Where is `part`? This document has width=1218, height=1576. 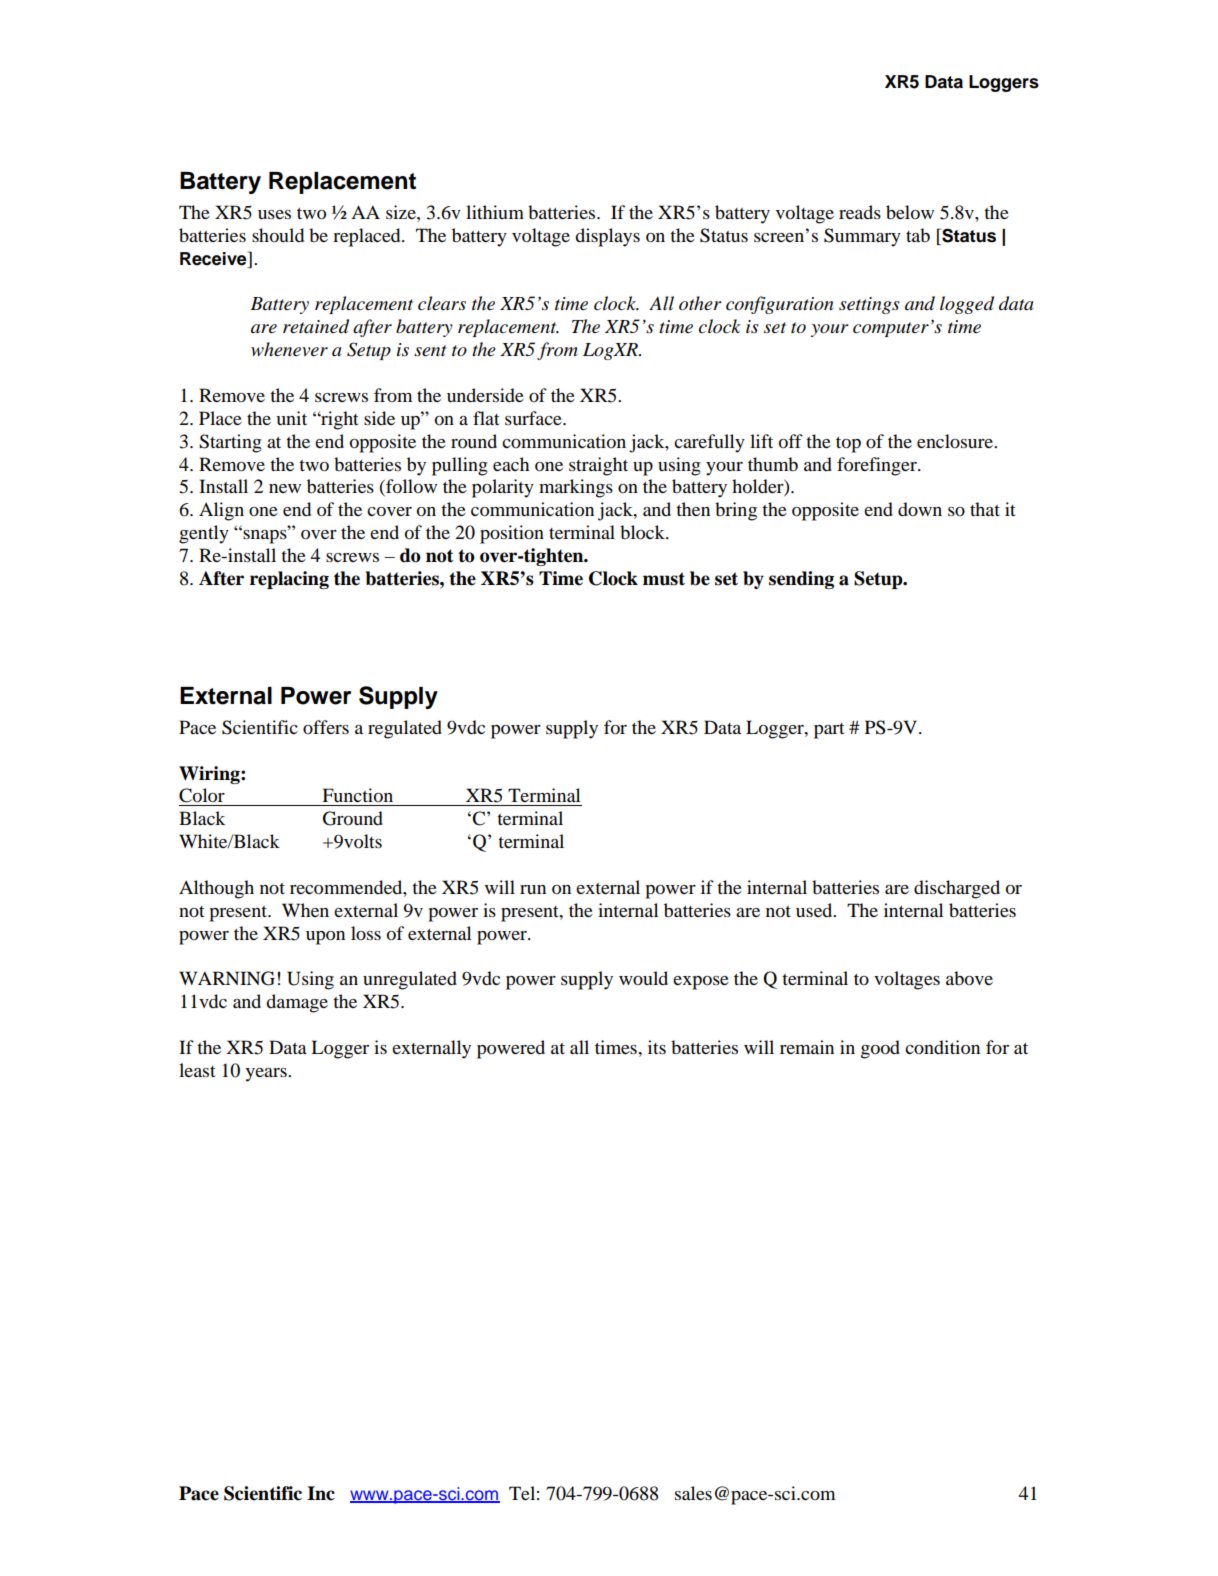
part is located at coordinates (829, 731).
